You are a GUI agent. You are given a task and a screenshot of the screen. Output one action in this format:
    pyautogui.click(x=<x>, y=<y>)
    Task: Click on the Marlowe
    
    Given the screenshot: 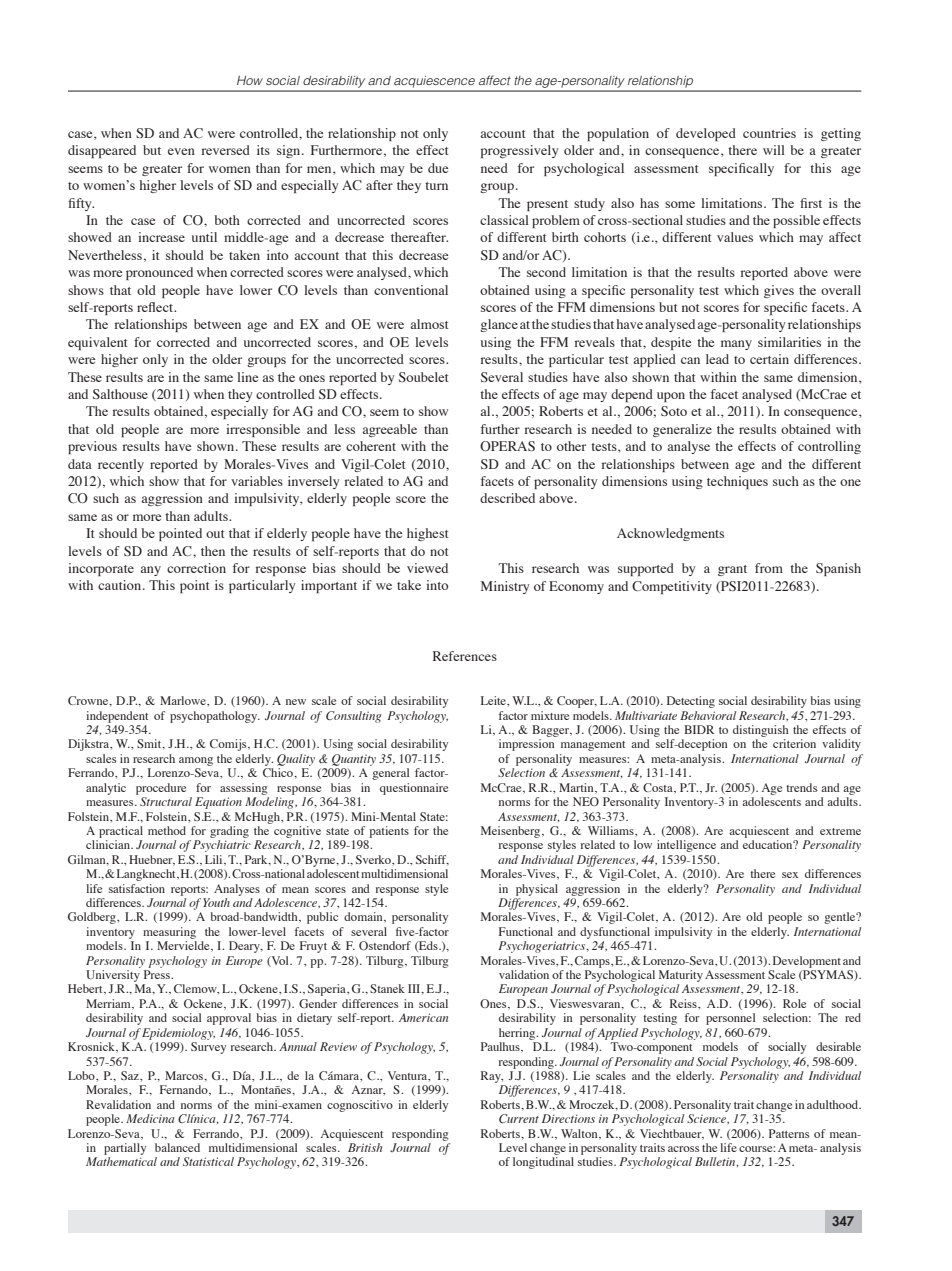 What is the action you would take?
    pyautogui.click(x=184, y=700)
